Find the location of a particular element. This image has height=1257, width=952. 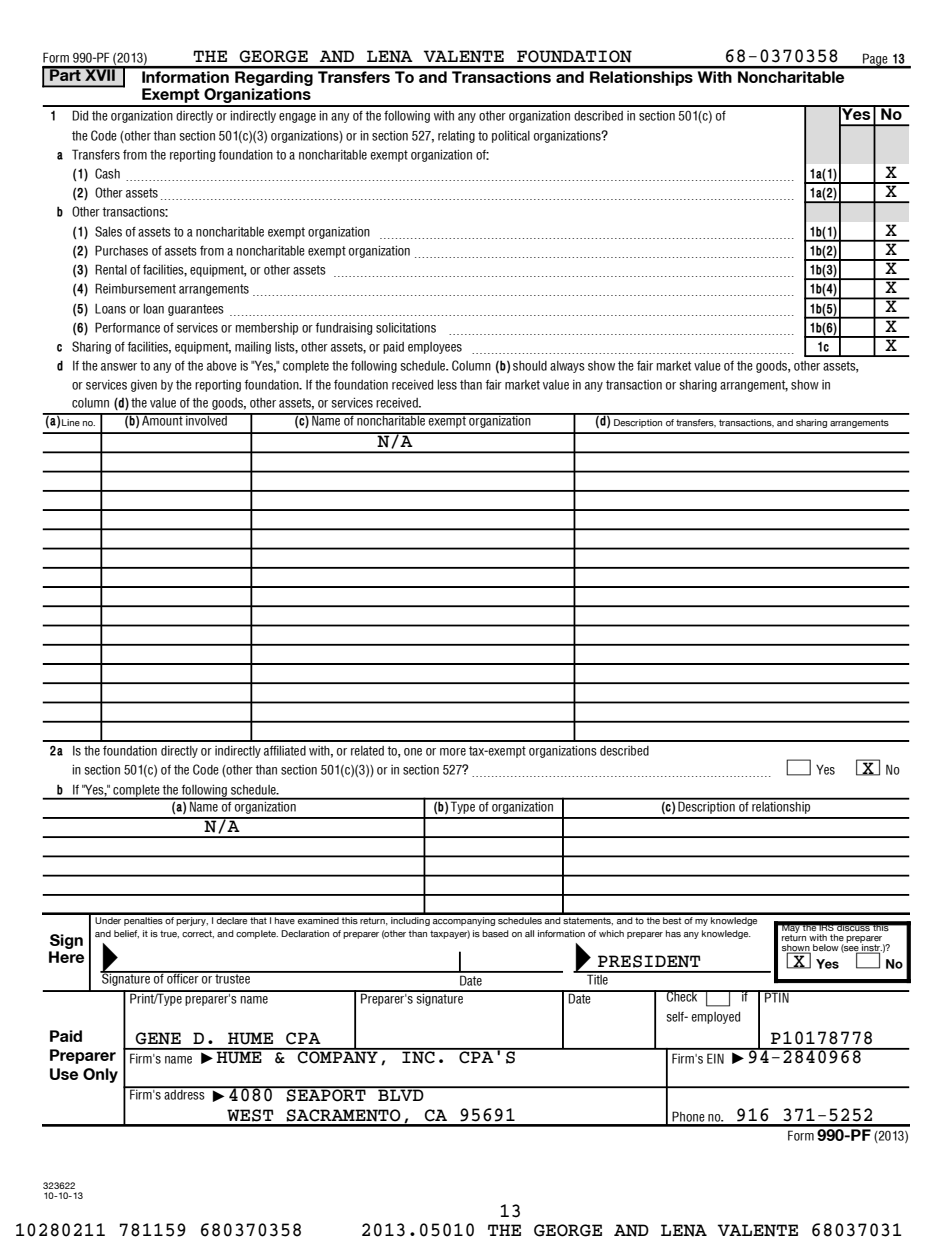

XVII is located at coordinates (100, 74).
